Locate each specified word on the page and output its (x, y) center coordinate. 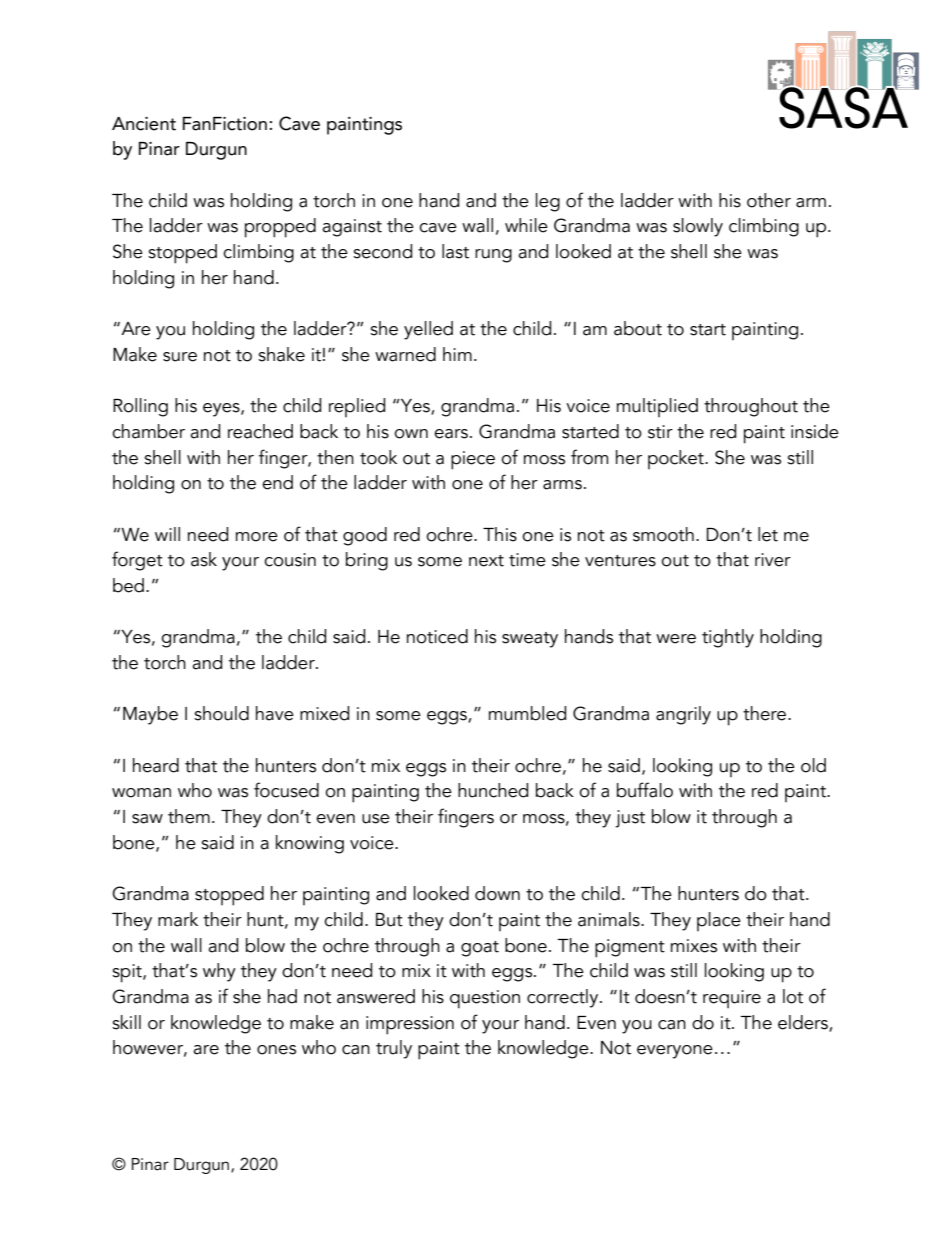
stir (660, 432)
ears (451, 434)
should (221, 713)
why (219, 972)
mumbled (527, 713)
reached (260, 431)
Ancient (144, 124)
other (769, 200)
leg (548, 202)
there (766, 713)
